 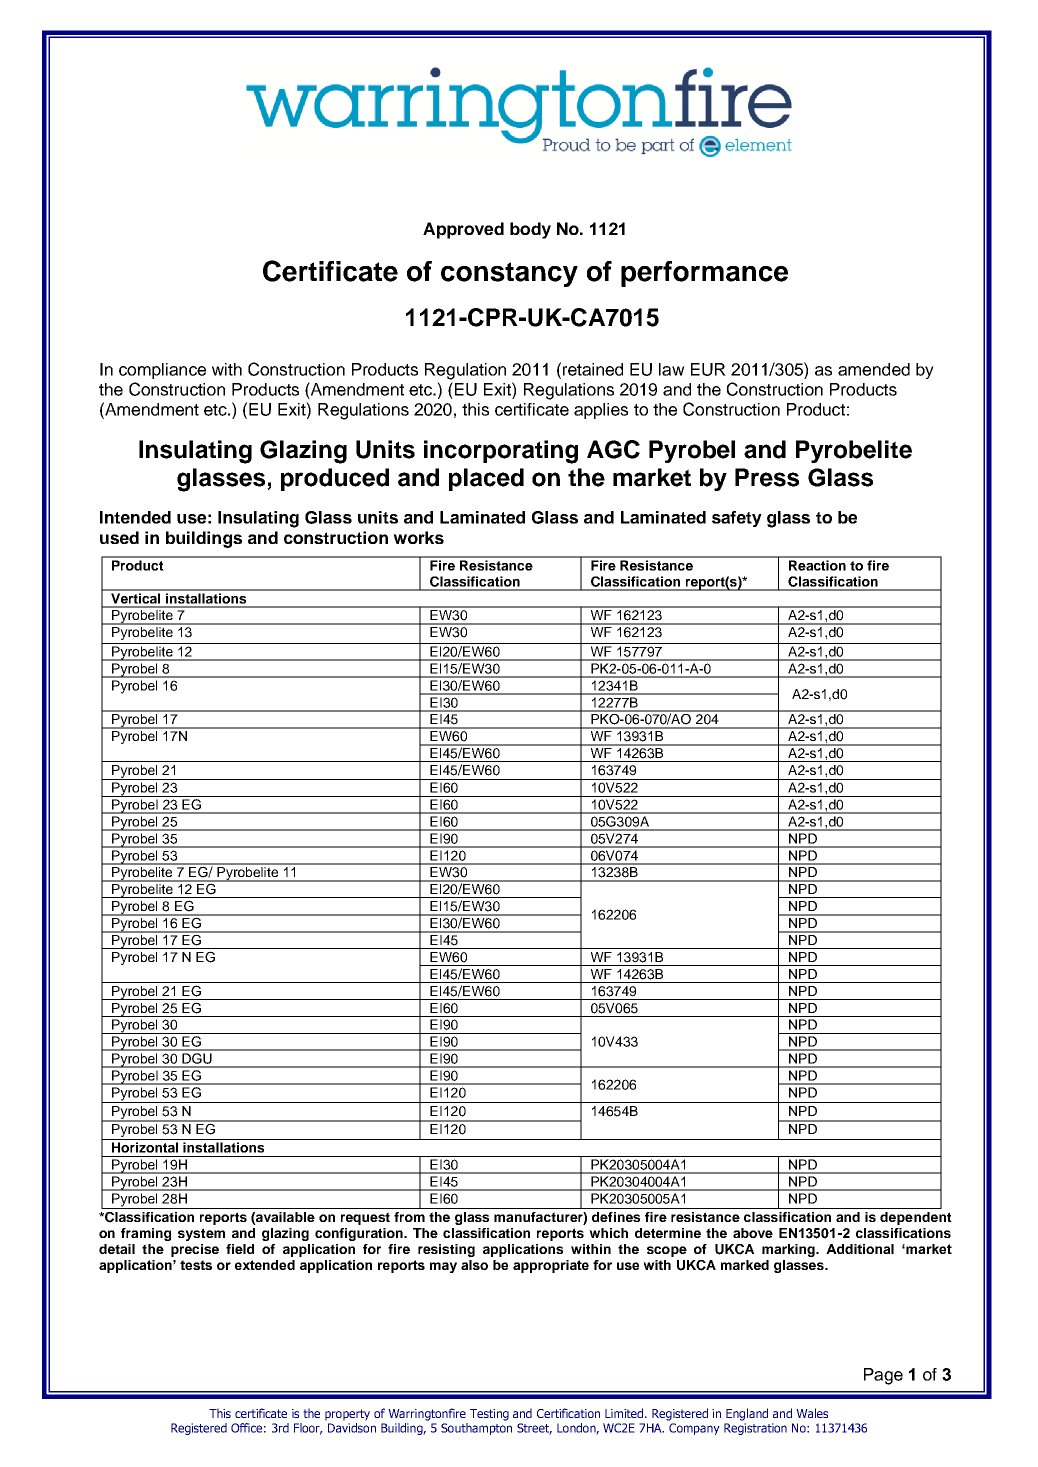 What do you see at coordinates (119, 537) in the page?
I see `used` at bounding box center [119, 537].
